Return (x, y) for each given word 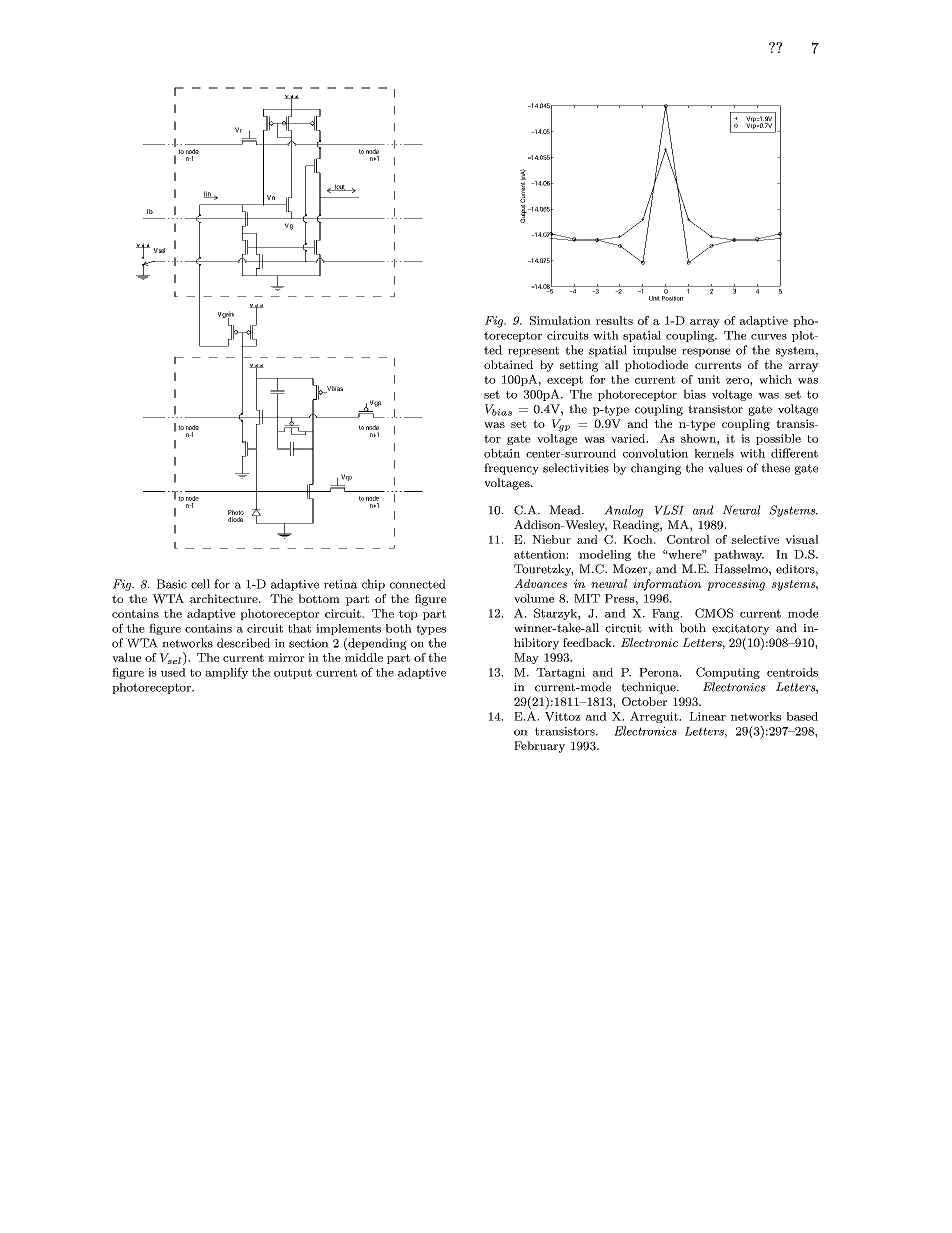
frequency (511, 469)
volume (534, 598)
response (706, 352)
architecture (225, 598)
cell (200, 584)
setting (579, 366)
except (565, 381)
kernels (714, 453)
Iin (208, 194)
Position (672, 298)
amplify (226, 673)
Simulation (560, 320)
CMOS (714, 613)
